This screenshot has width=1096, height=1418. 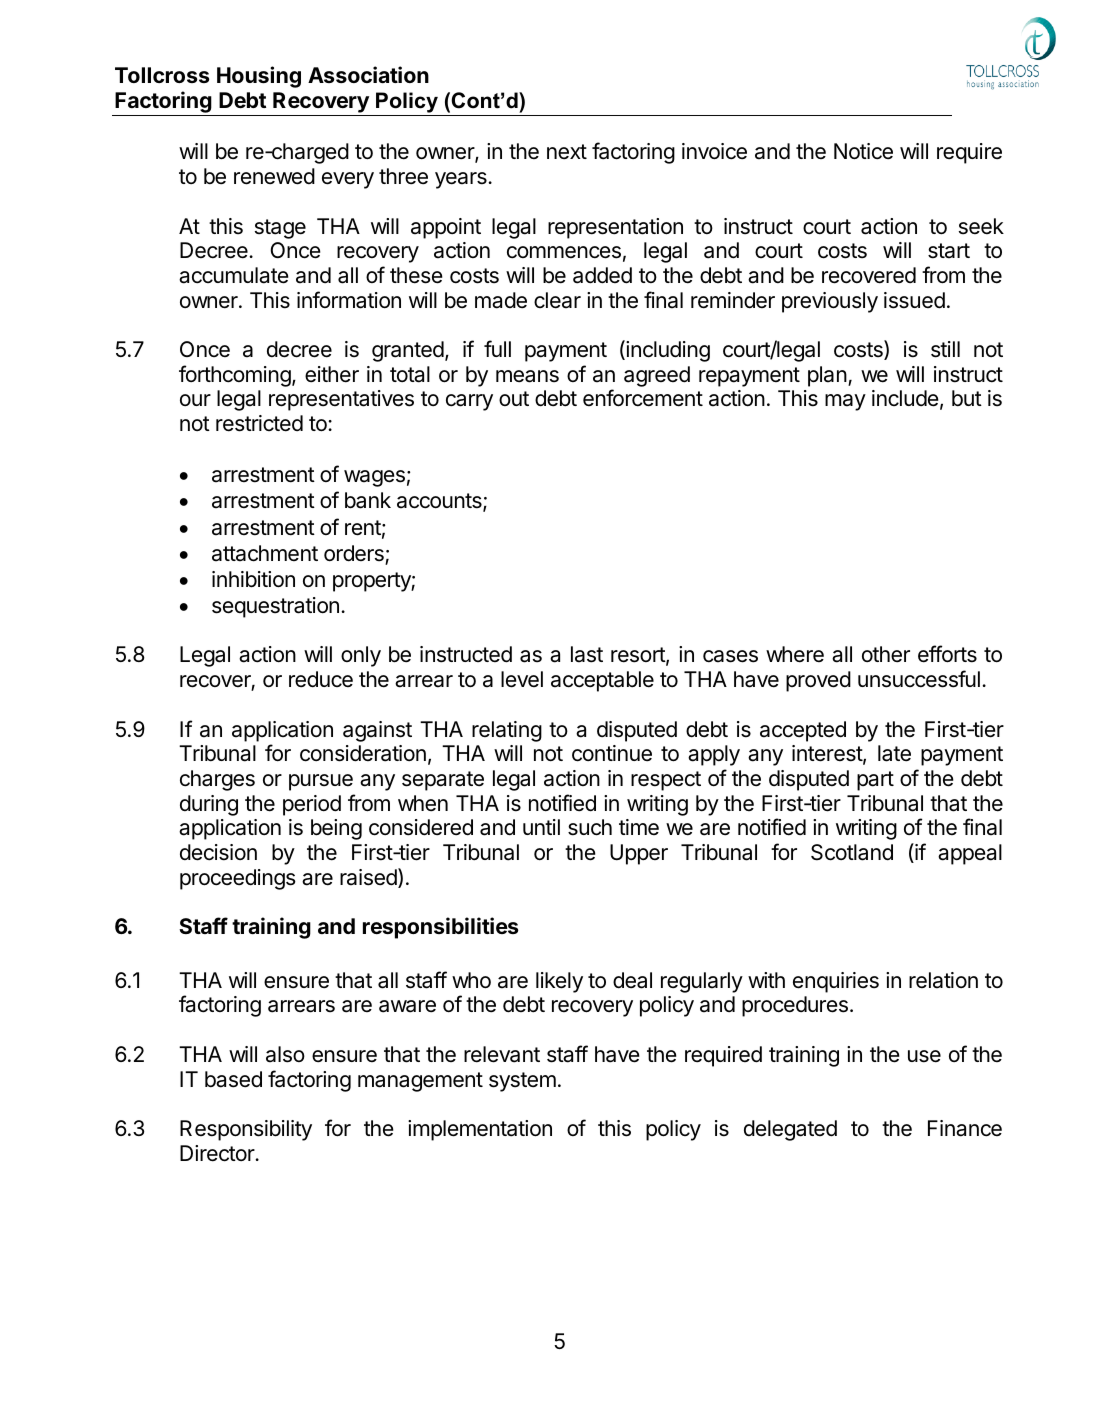 I want to click on Responsibility, so click(x=246, y=1130).
